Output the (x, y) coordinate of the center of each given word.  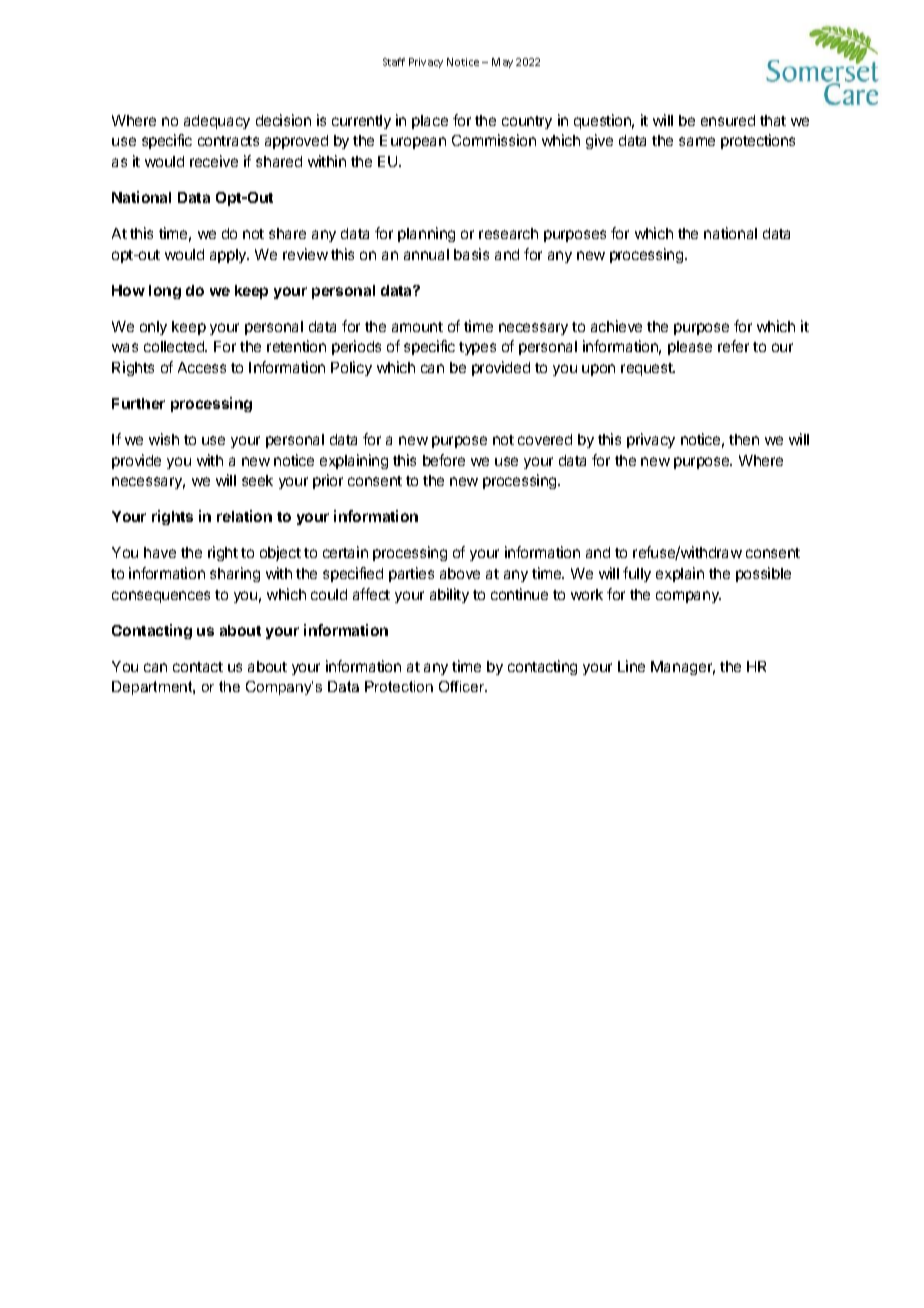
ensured (728, 120)
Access (202, 367)
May (502, 63)
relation (244, 516)
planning (426, 234)
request (648, 369)
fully (637, 574)
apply (229, 256)
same (697, 141)
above (460, 573)
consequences (161, 597)
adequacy (217, 122)
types (477, 348)
